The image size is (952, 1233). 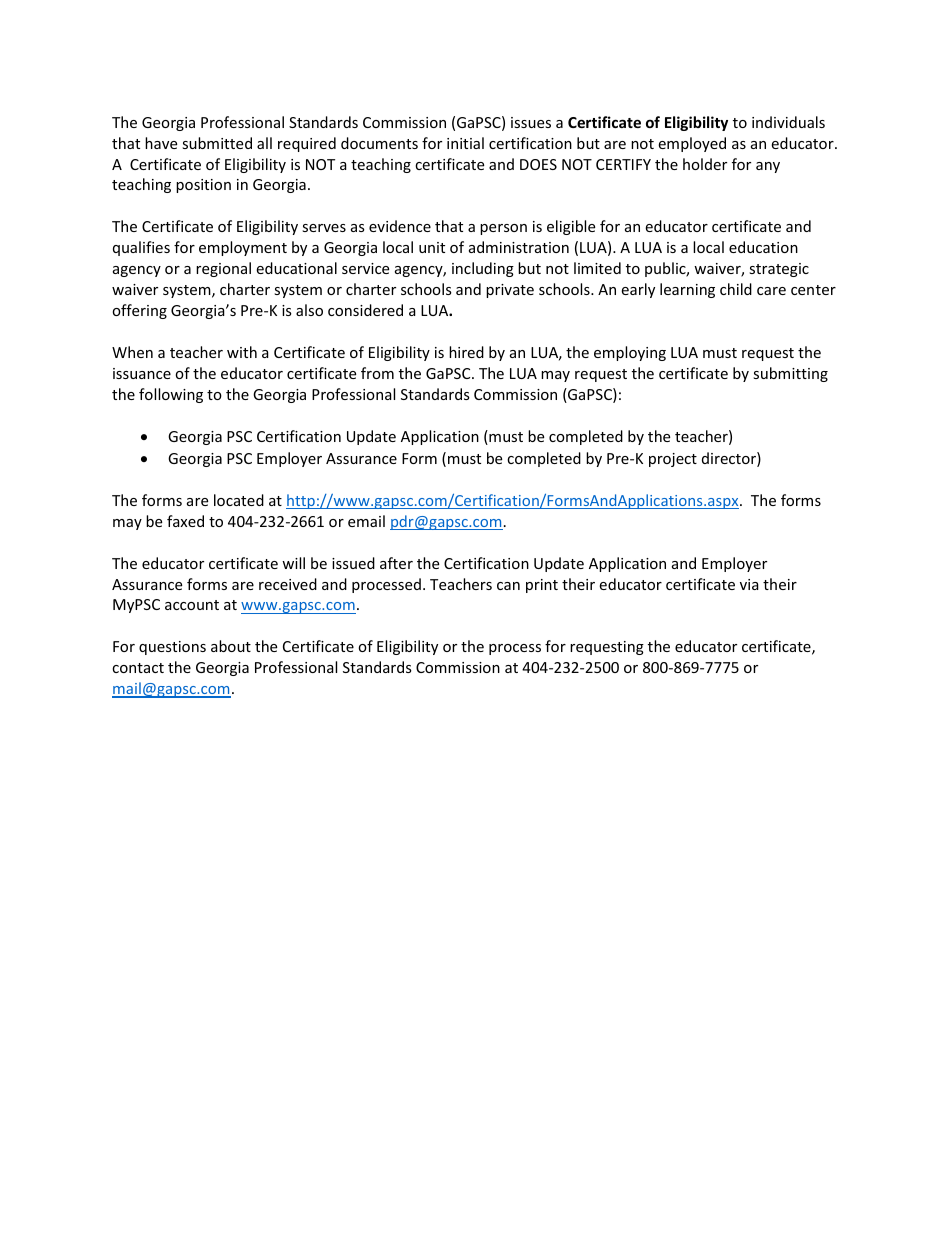 What do you see at coordinates (749, 584) in the screenshot?
I see `via` at bounding box center [749, 584].
